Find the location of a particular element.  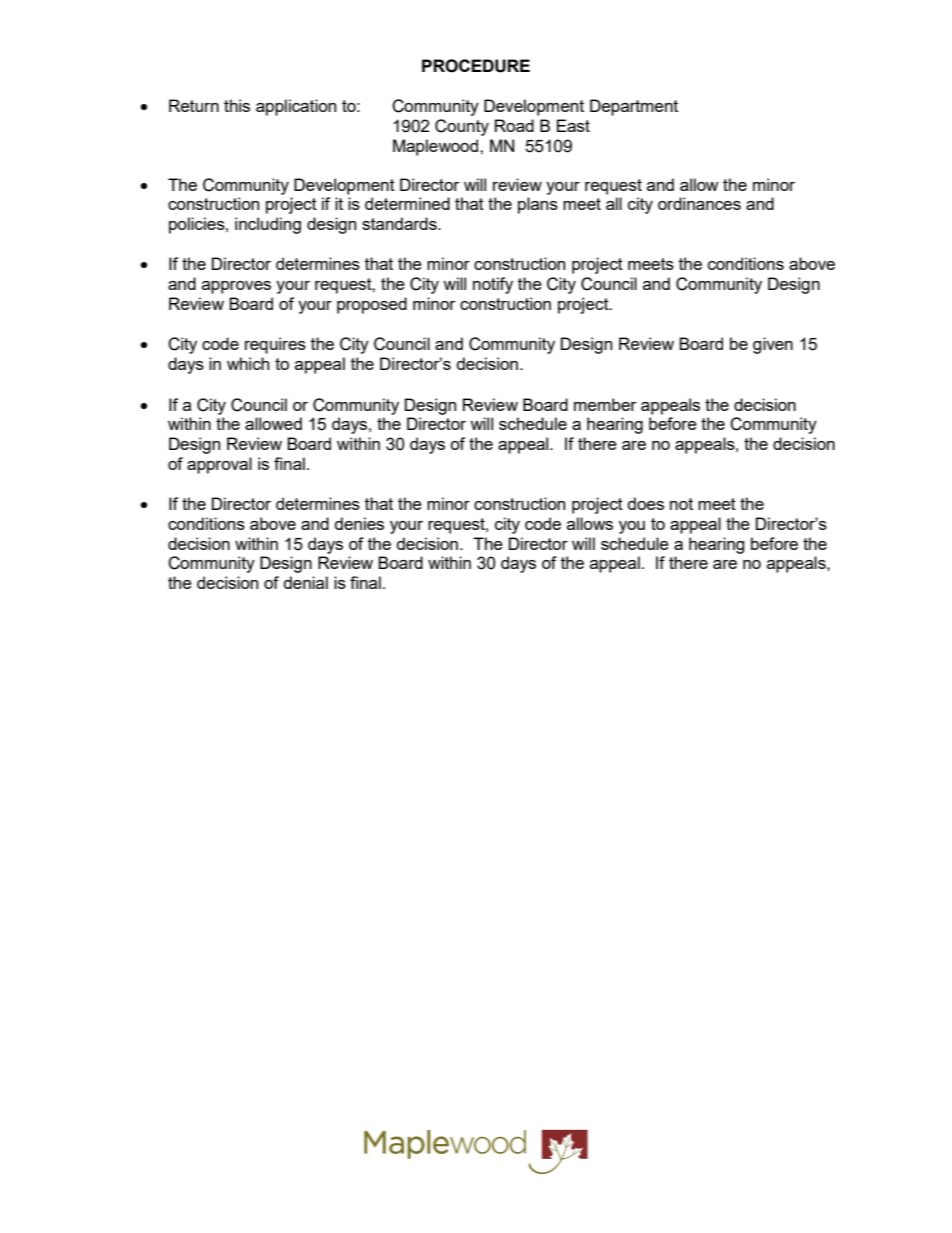

PROCEDURE is located at coordinates (476, 66).
